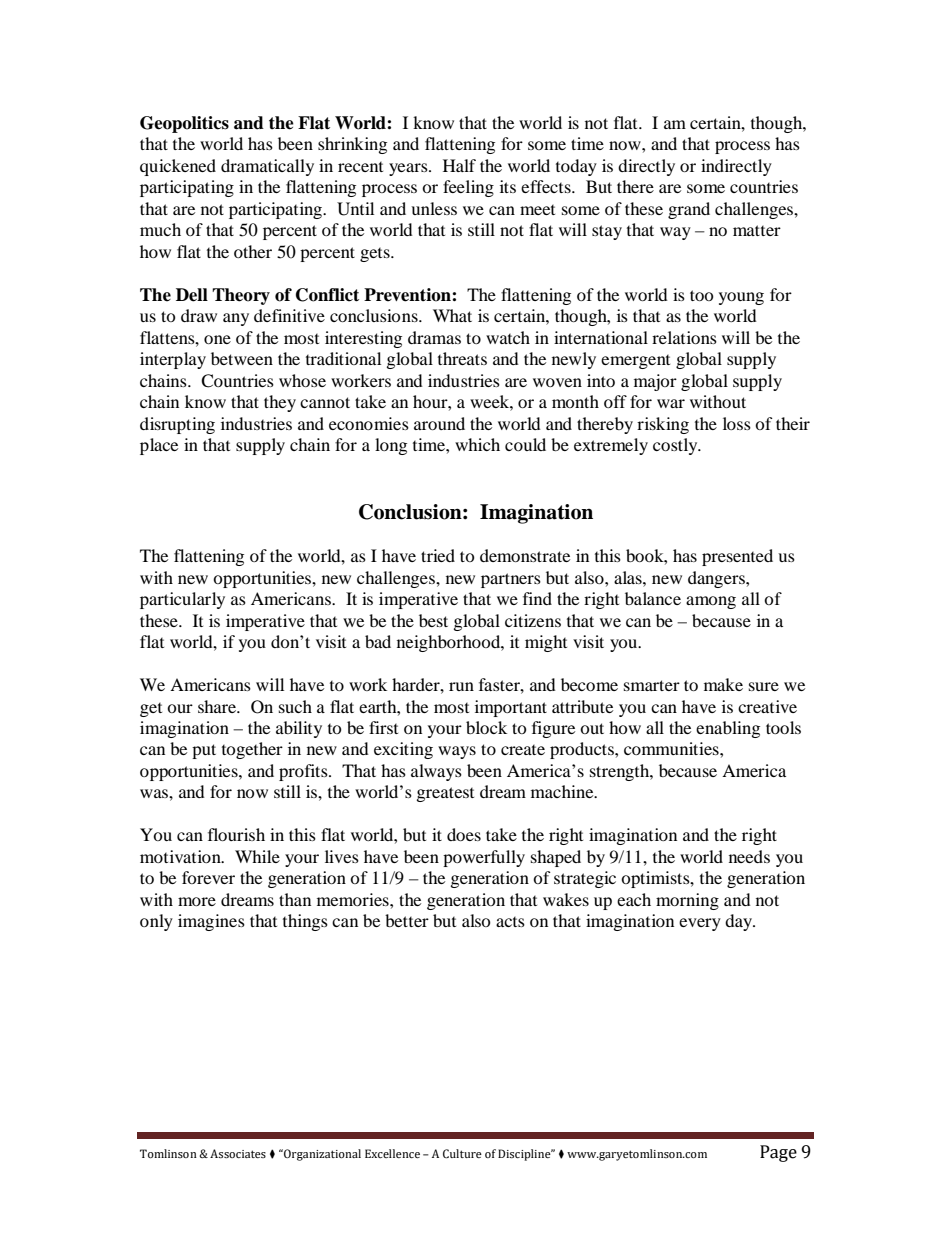 Image resolution: width=952 pixels, height=1233 pixels. I want to click on Culture, so click(462, 1154).
